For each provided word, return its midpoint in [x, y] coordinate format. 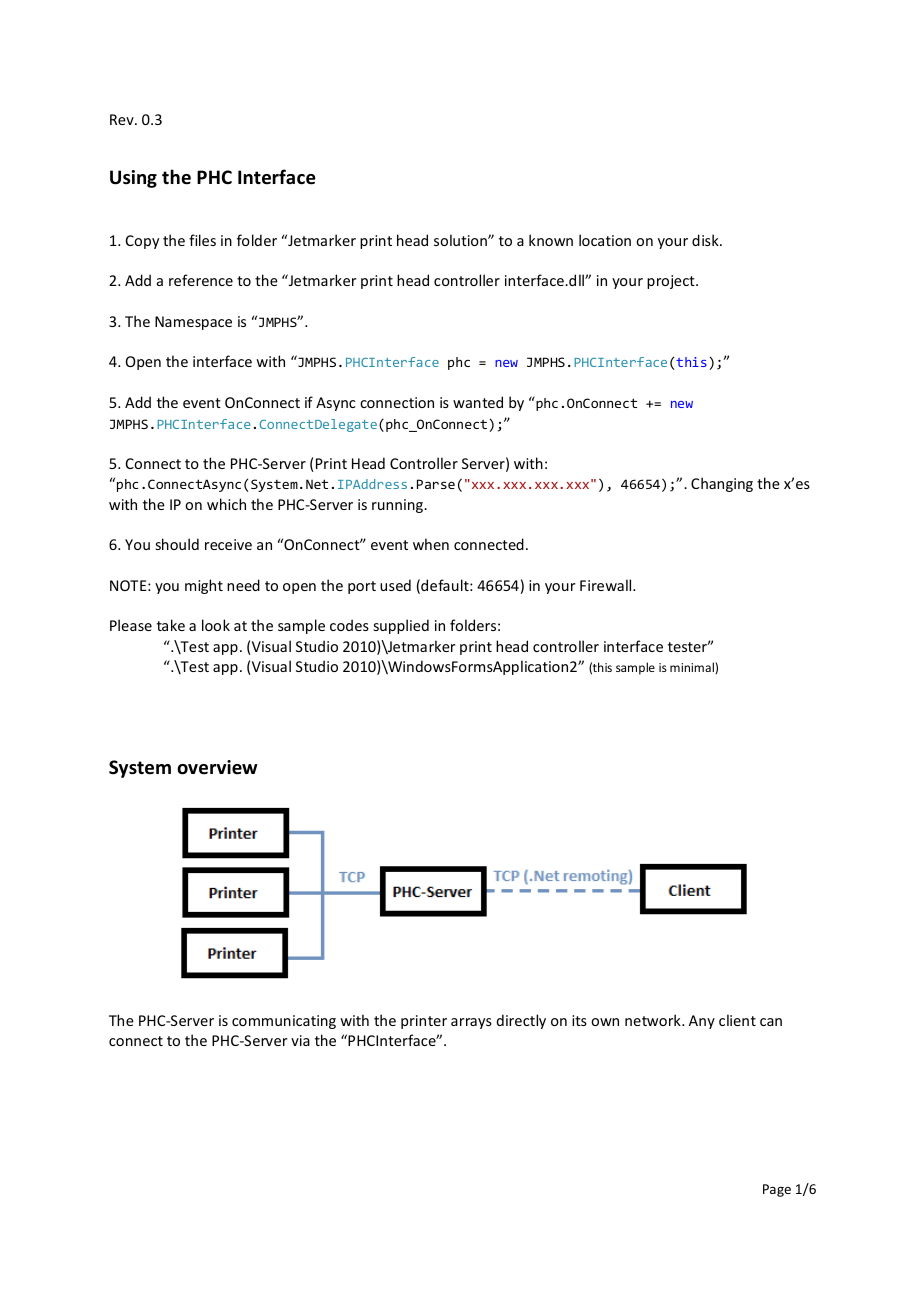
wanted [478, 402]
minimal [693, 667]
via [300, 1040]
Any [702, 1022]
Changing [722, 484]
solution [461, 240]
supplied [401, 626]
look [216, 625]
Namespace [193, 323]
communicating [284, 1022]
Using [133, 179]
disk [706, 240]
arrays [471, 1023]
